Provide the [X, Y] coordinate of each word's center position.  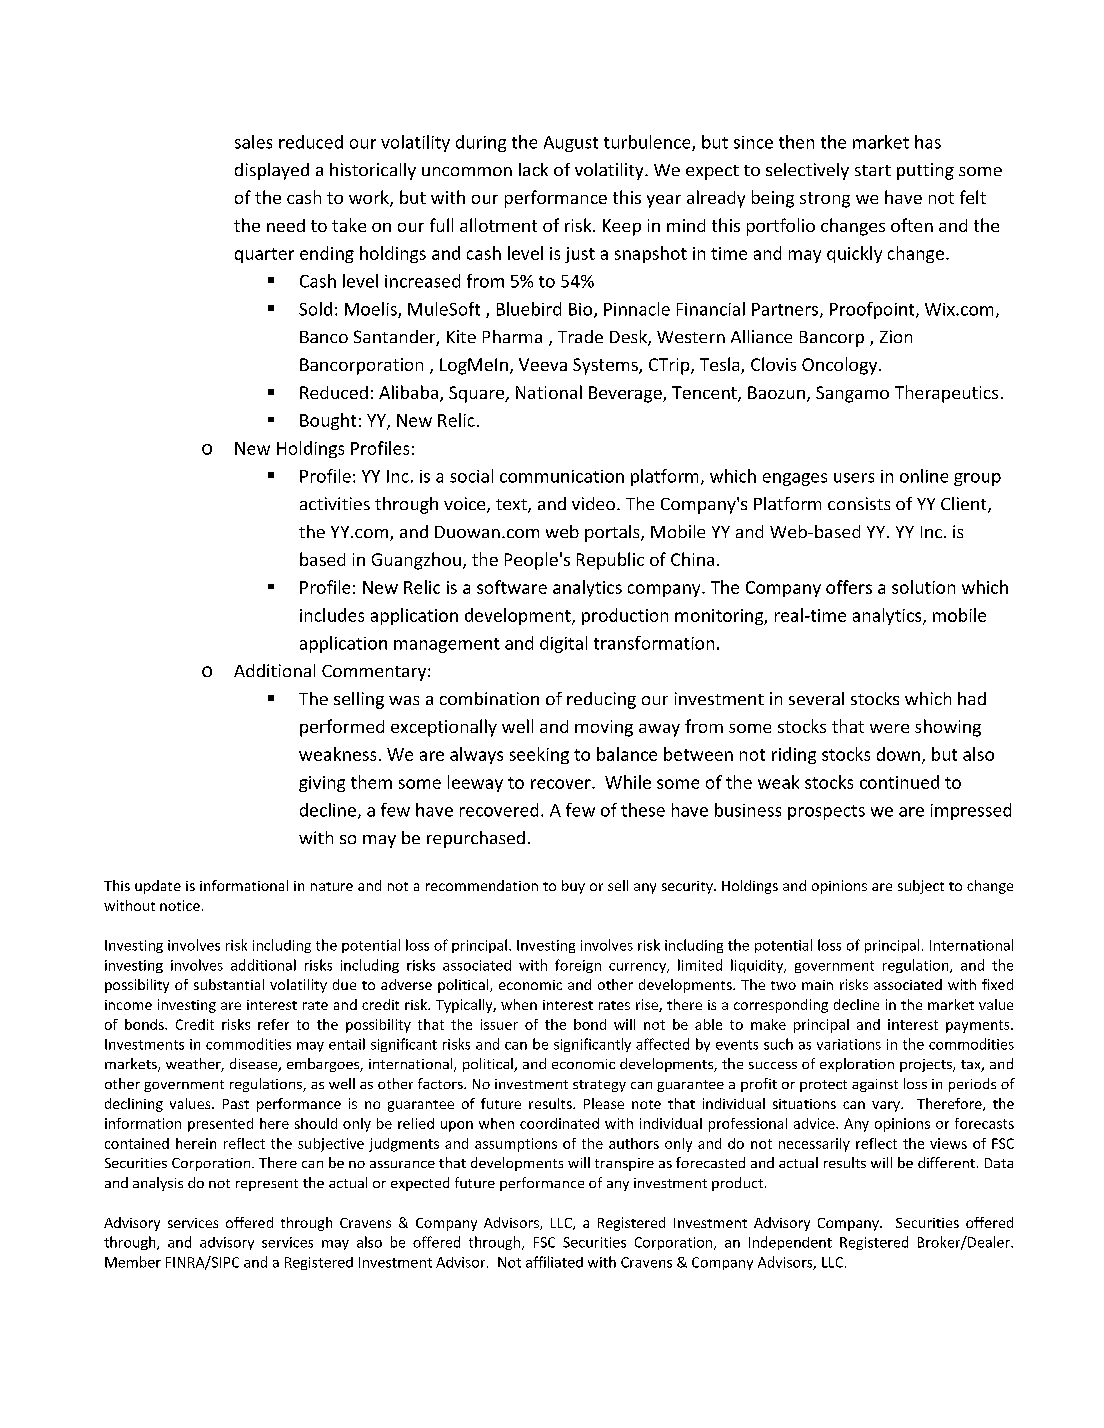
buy [573, 887]
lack [533, 169]
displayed [272, 171]
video [595, 503]
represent [267, 1185]
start [873, 170]
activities [335, 503]
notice [180, 905]
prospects [826, 812]
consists [859, 503]
